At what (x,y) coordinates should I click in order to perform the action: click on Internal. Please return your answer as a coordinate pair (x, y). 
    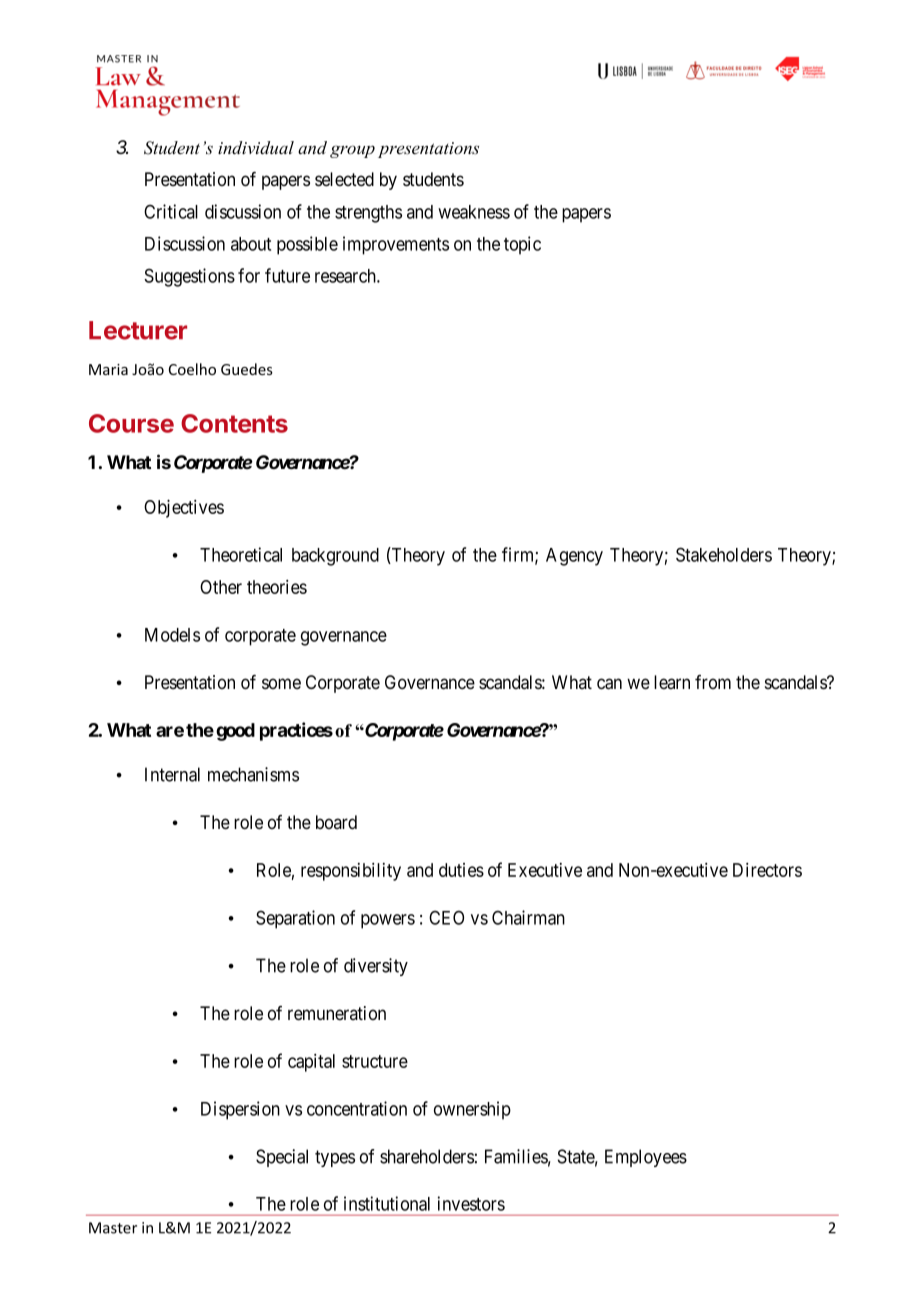
    Looking at the image, I should click on (172, 774).
